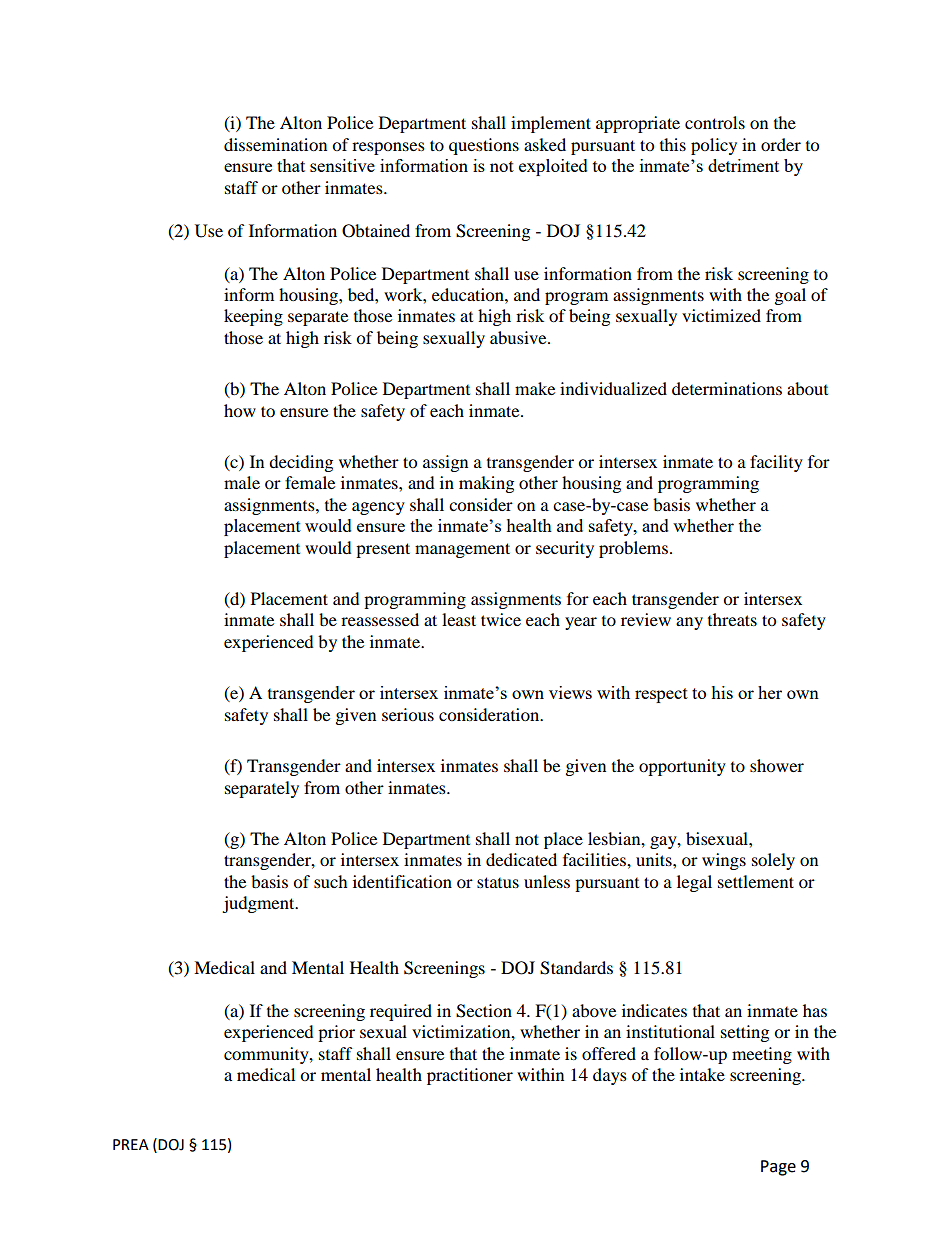 Image resolution: width=952 pixels, height=1233 pixels. What do you see at coordinates (732, 619) in the screenshot?
I see `threats` at bounding box center [732, 619].
